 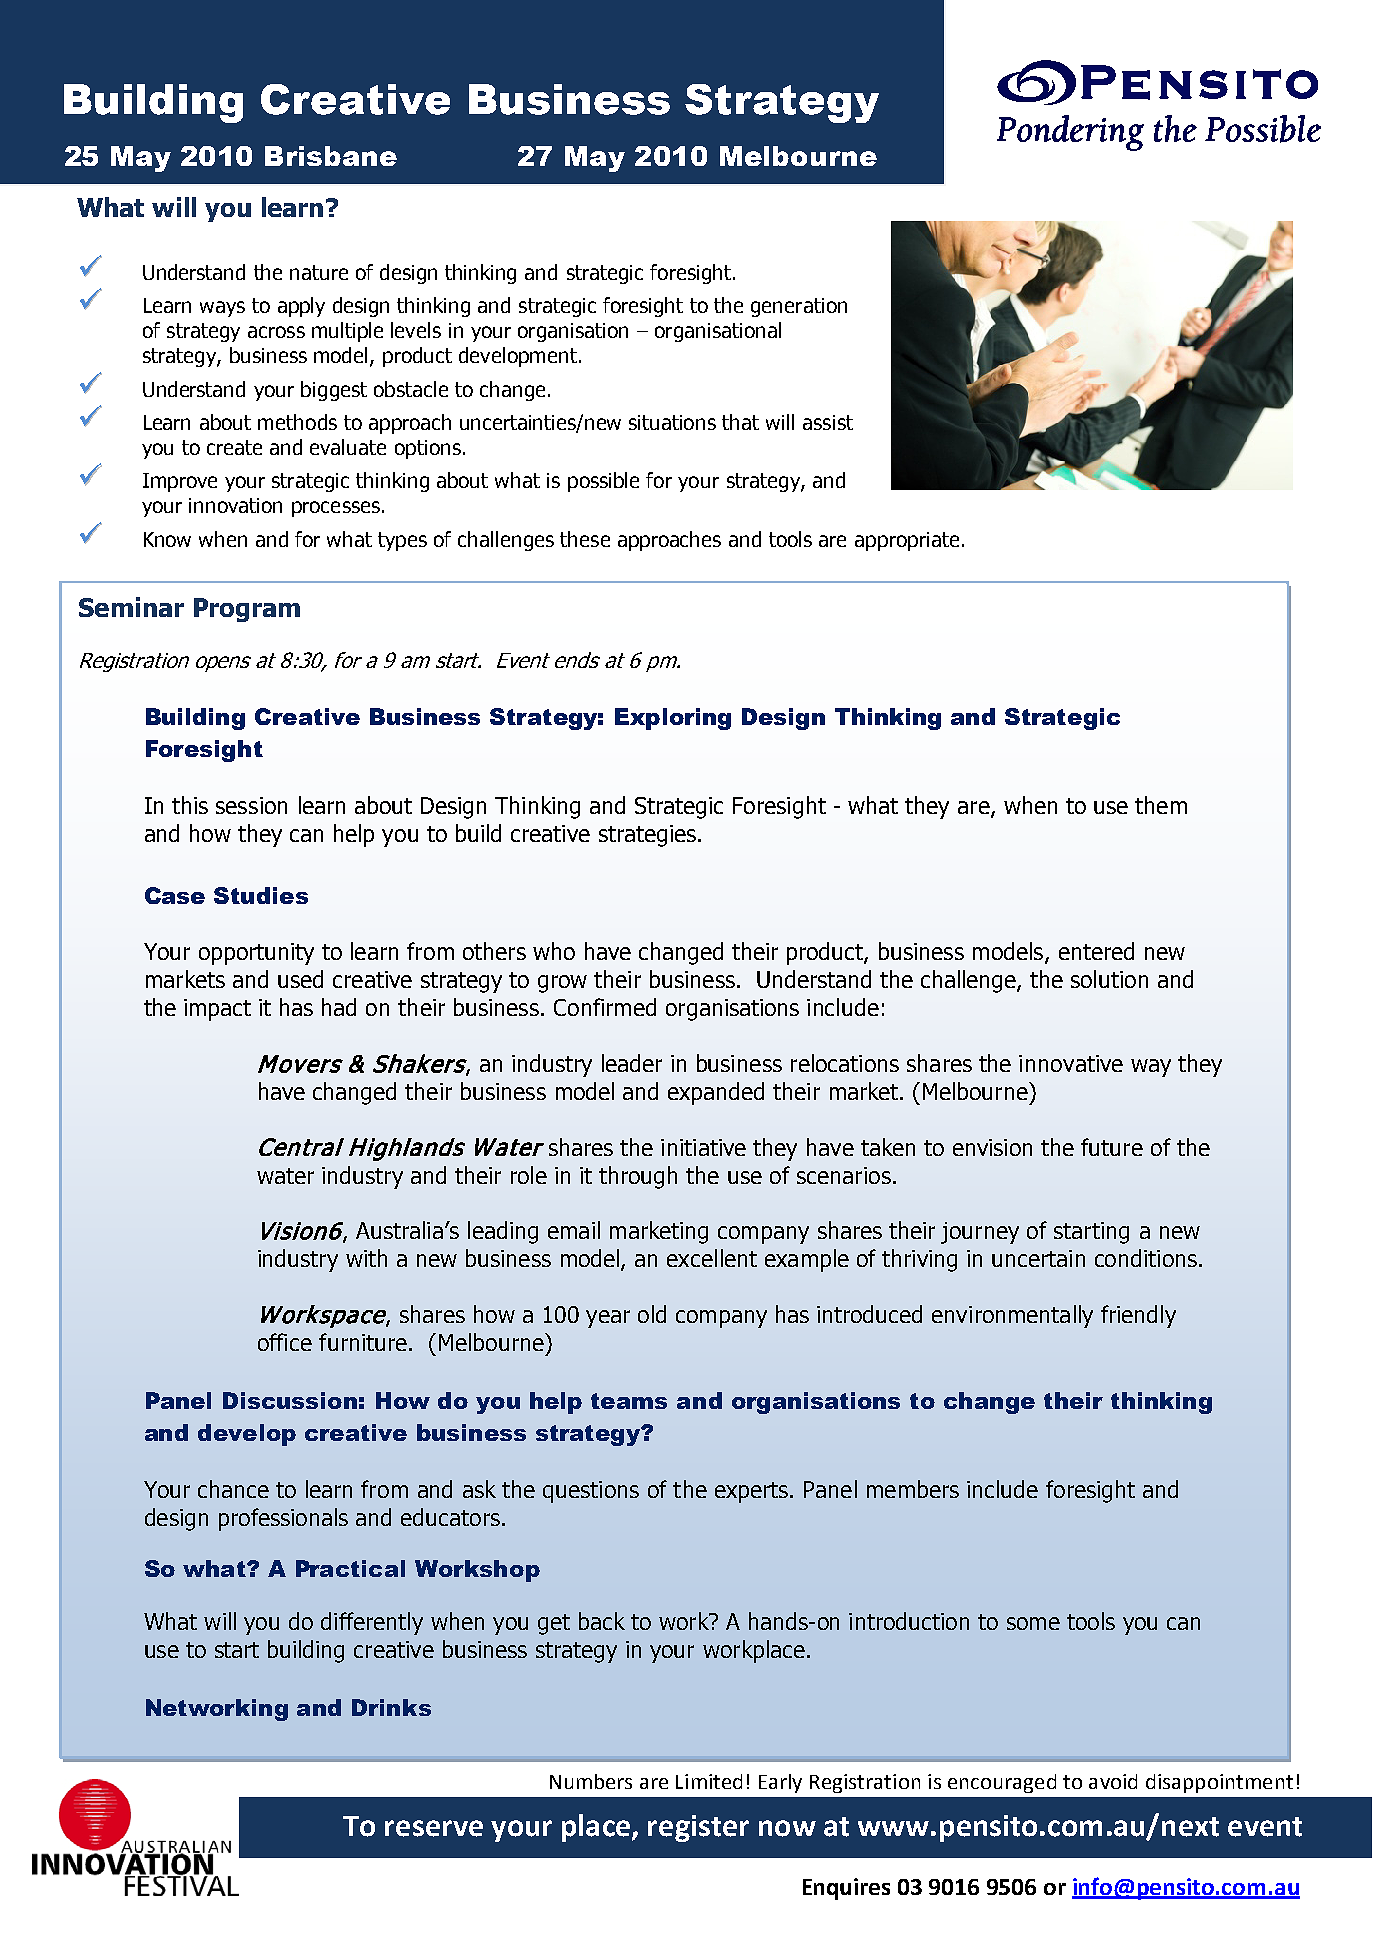 I want to click on excellent, so click(x=712, y=1258).
